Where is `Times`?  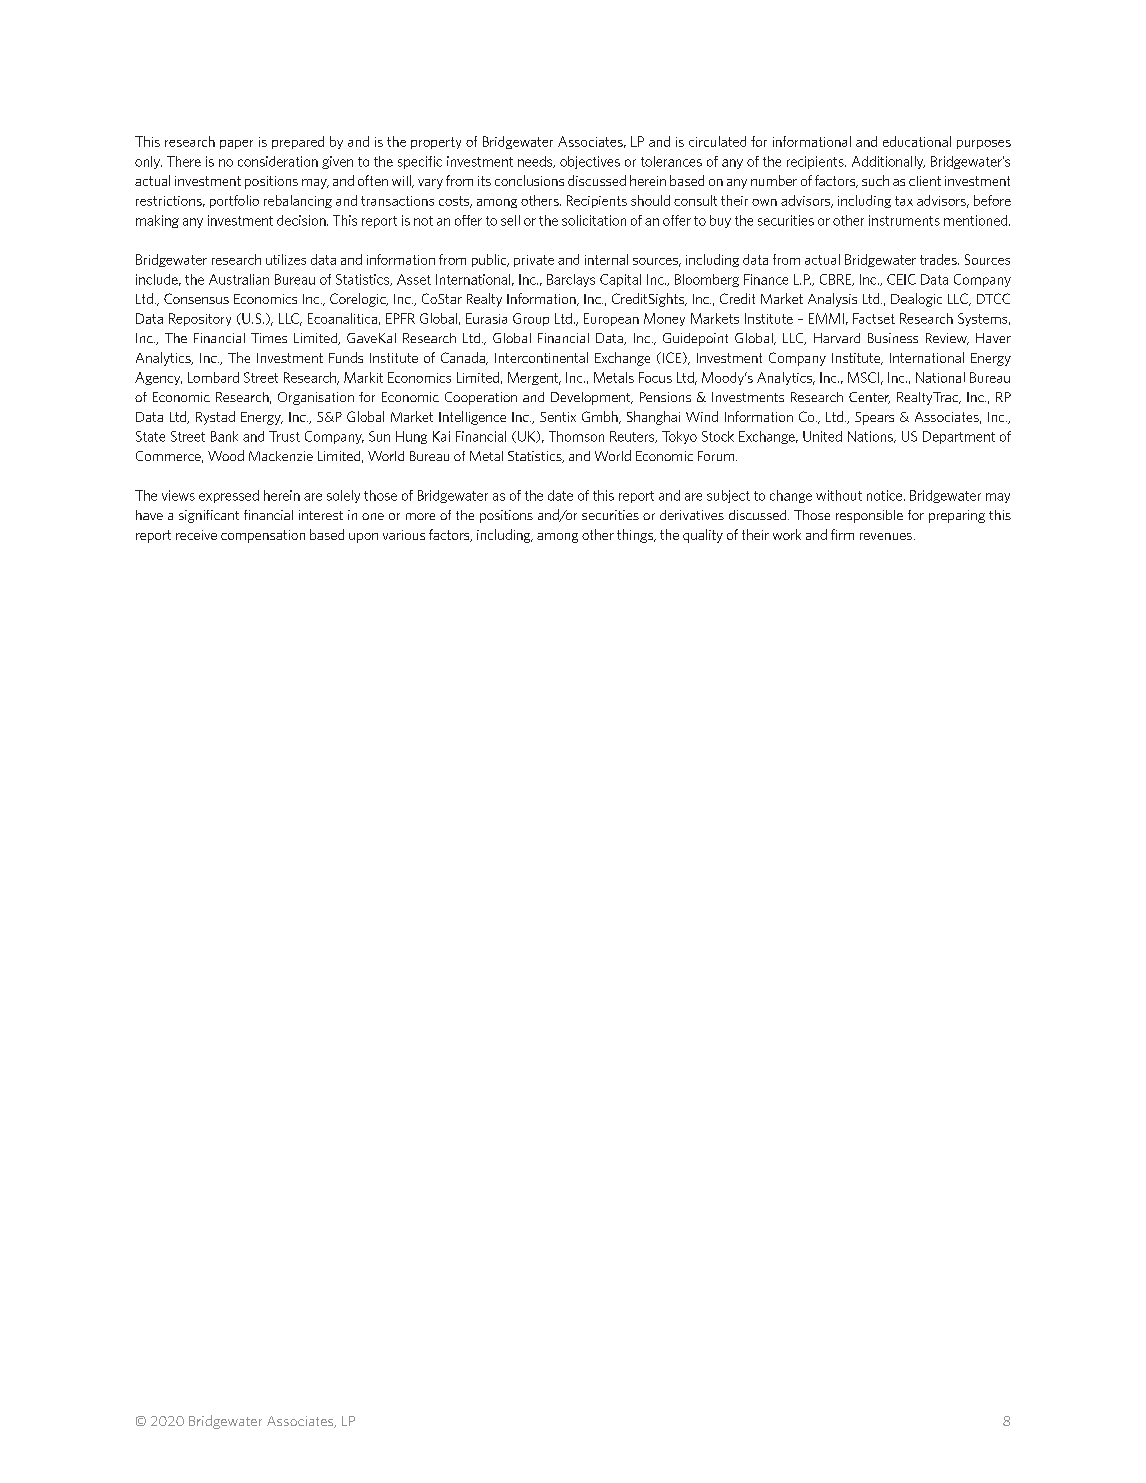
Times is located at coordinates (269, 338).
